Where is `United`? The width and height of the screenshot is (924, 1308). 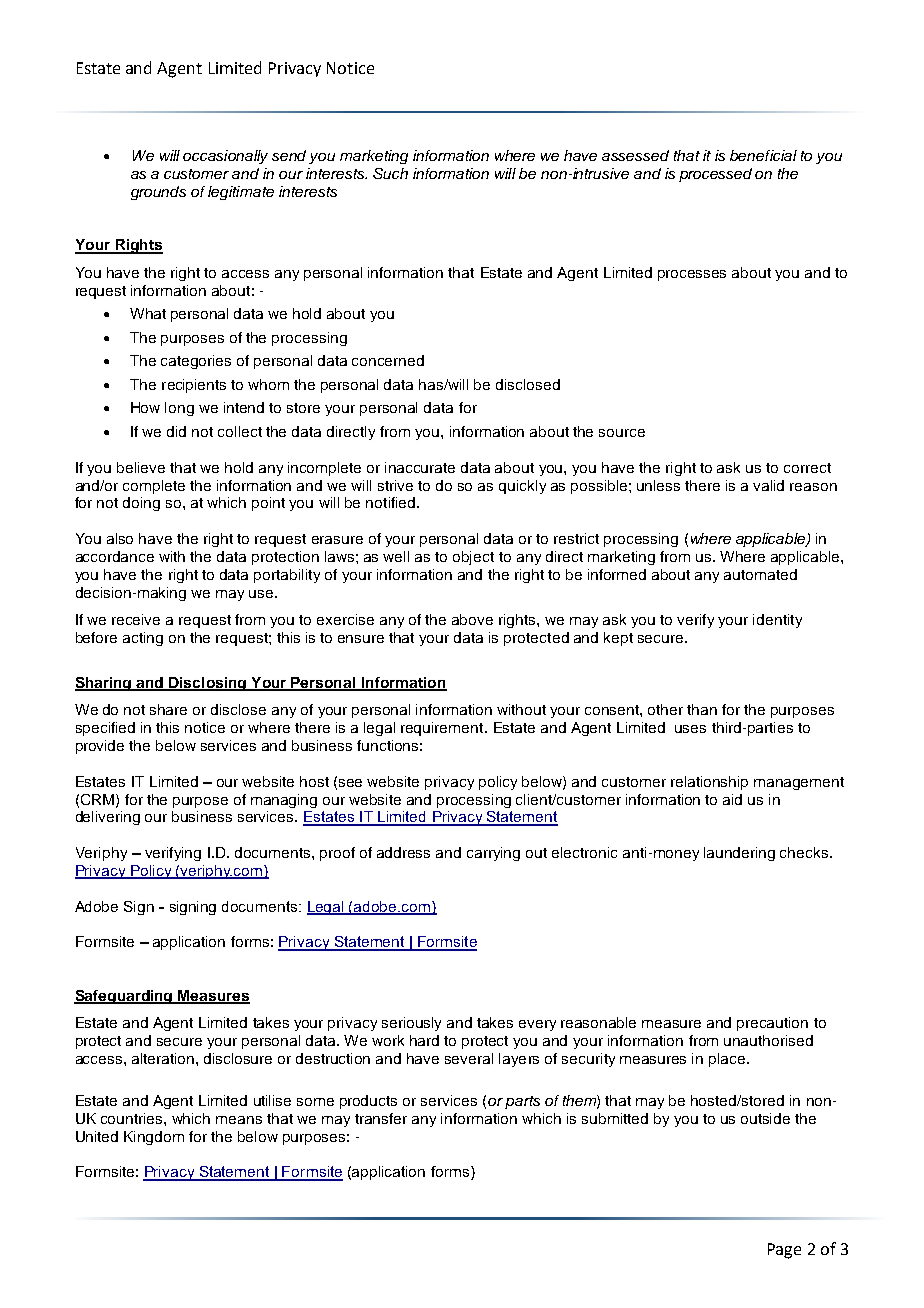 United is located at coordinates (97, 1136).
